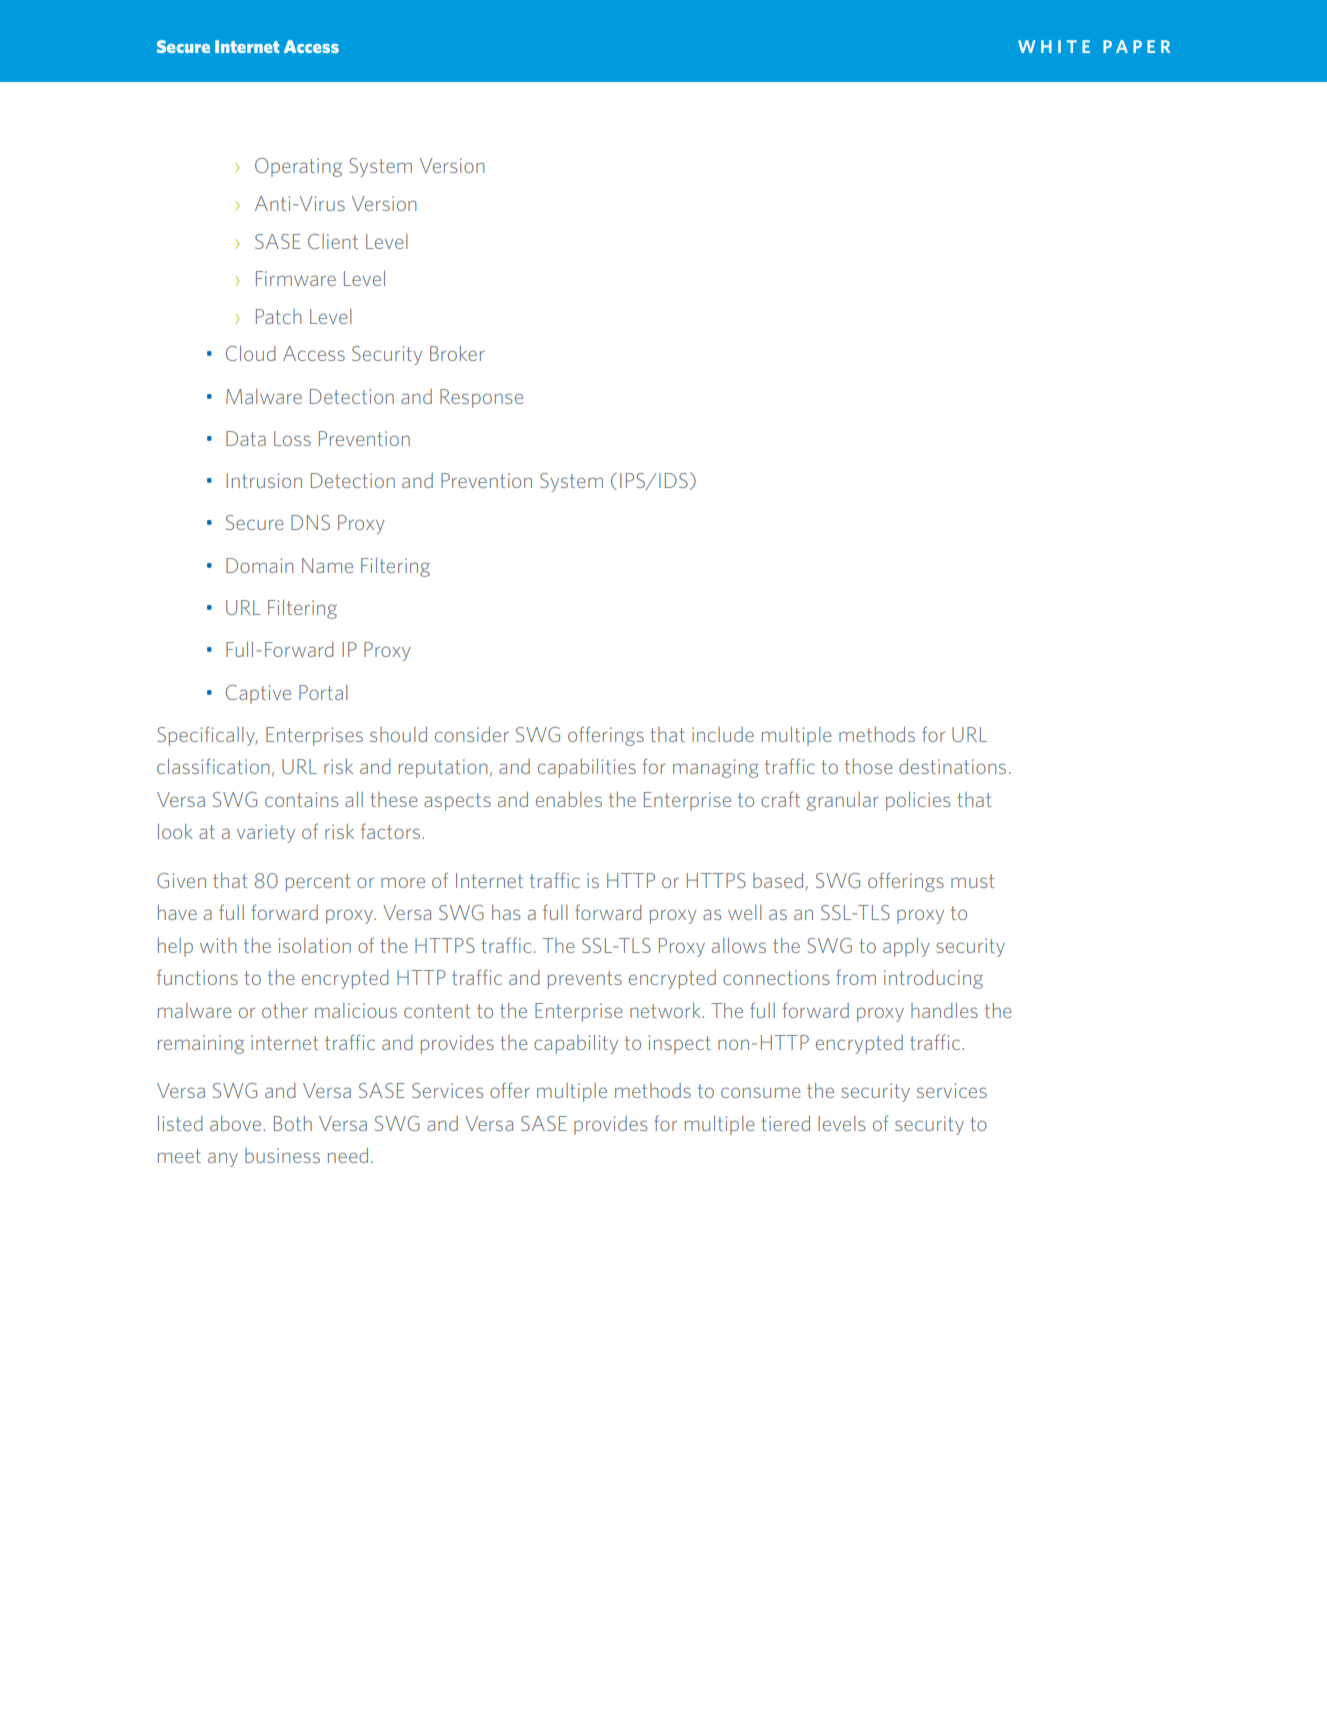 The width and height of the screenshot is (1327, 1717). What do you see at coordinates (869, 766) in the screenshot?
I see `those` at bounding box center [869, 766].
